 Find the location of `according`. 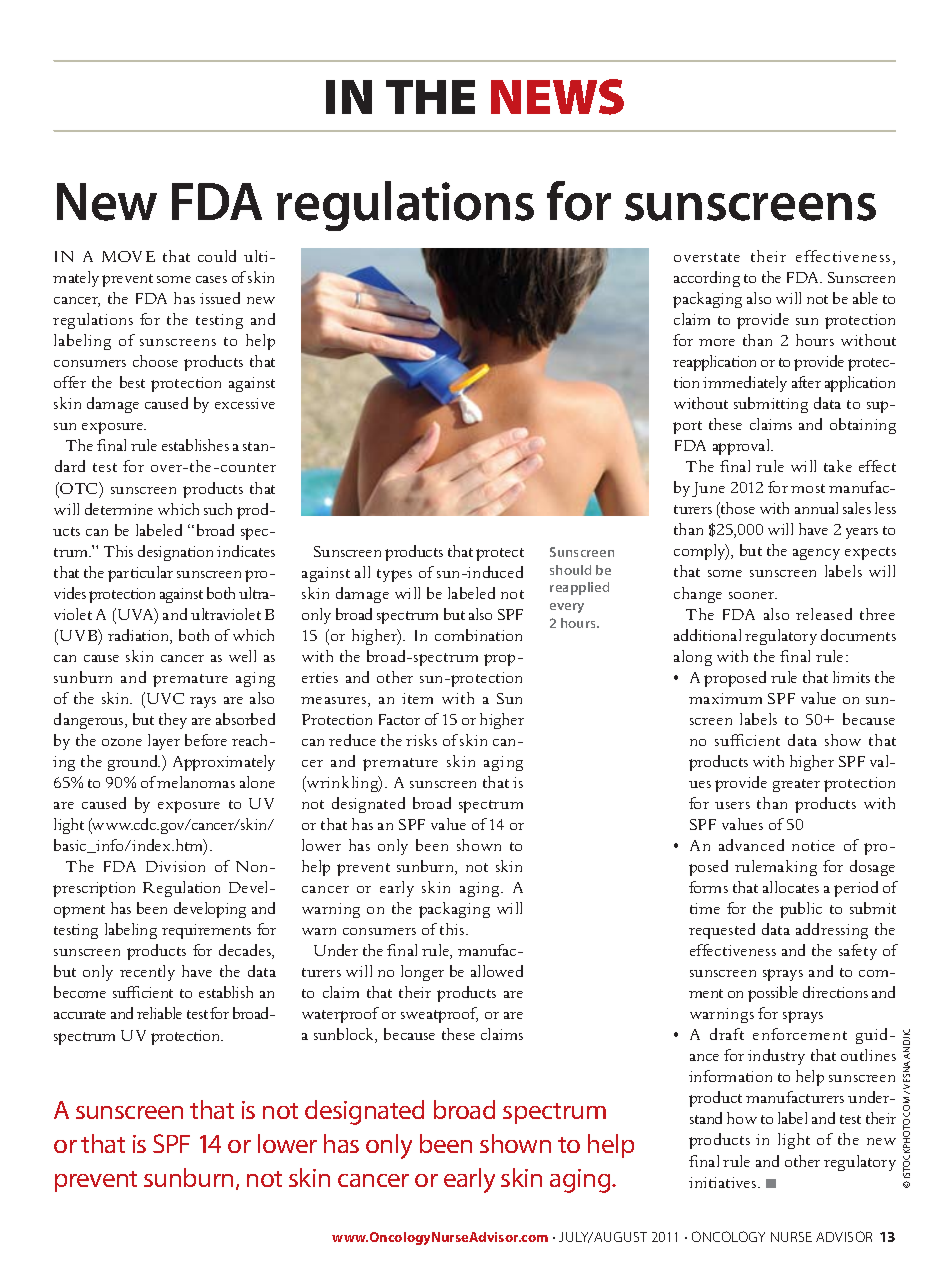

according is located at coordinates (707, 279).
